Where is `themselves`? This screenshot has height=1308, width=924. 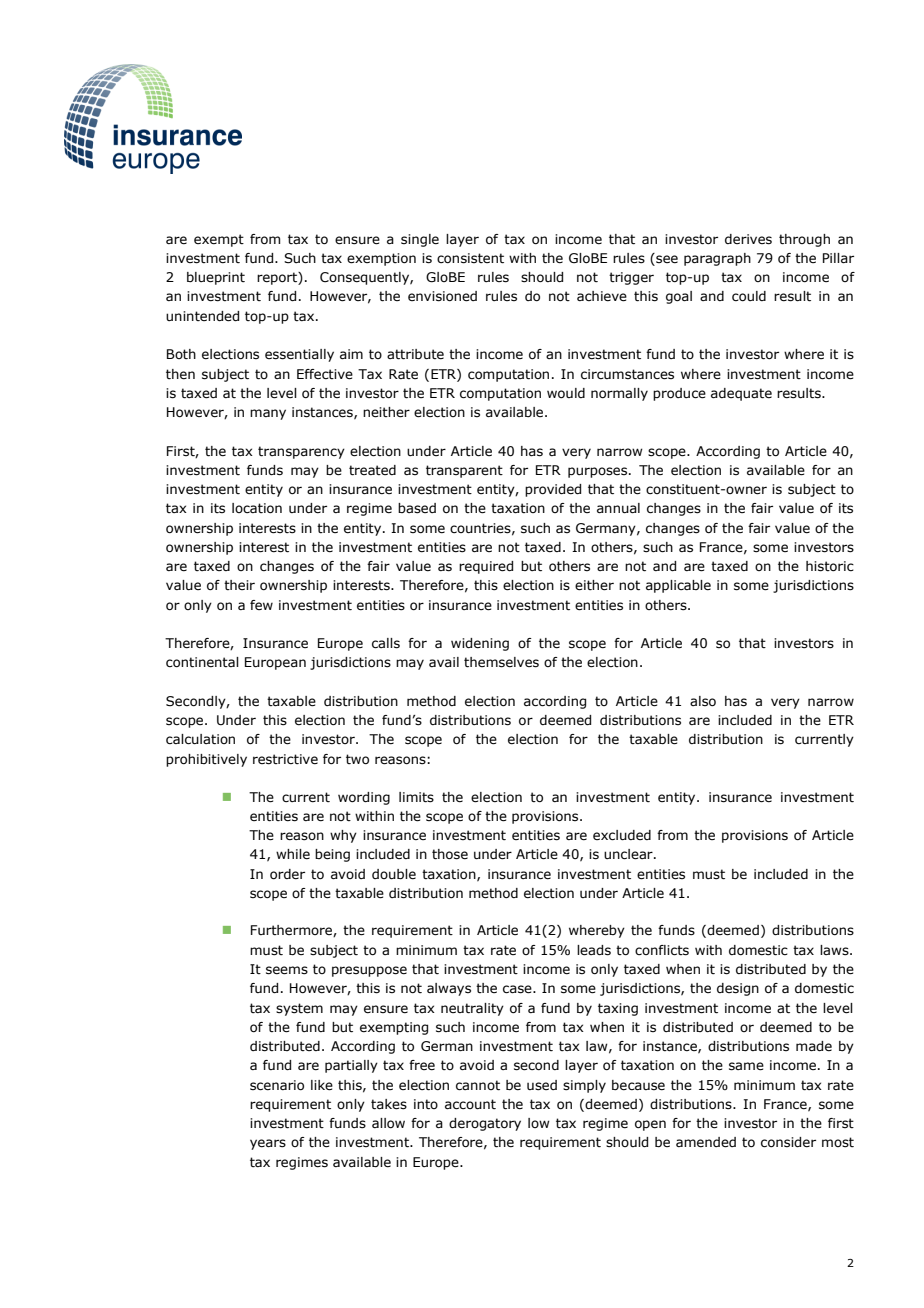
themselves is located at coordinates (501, 662).
